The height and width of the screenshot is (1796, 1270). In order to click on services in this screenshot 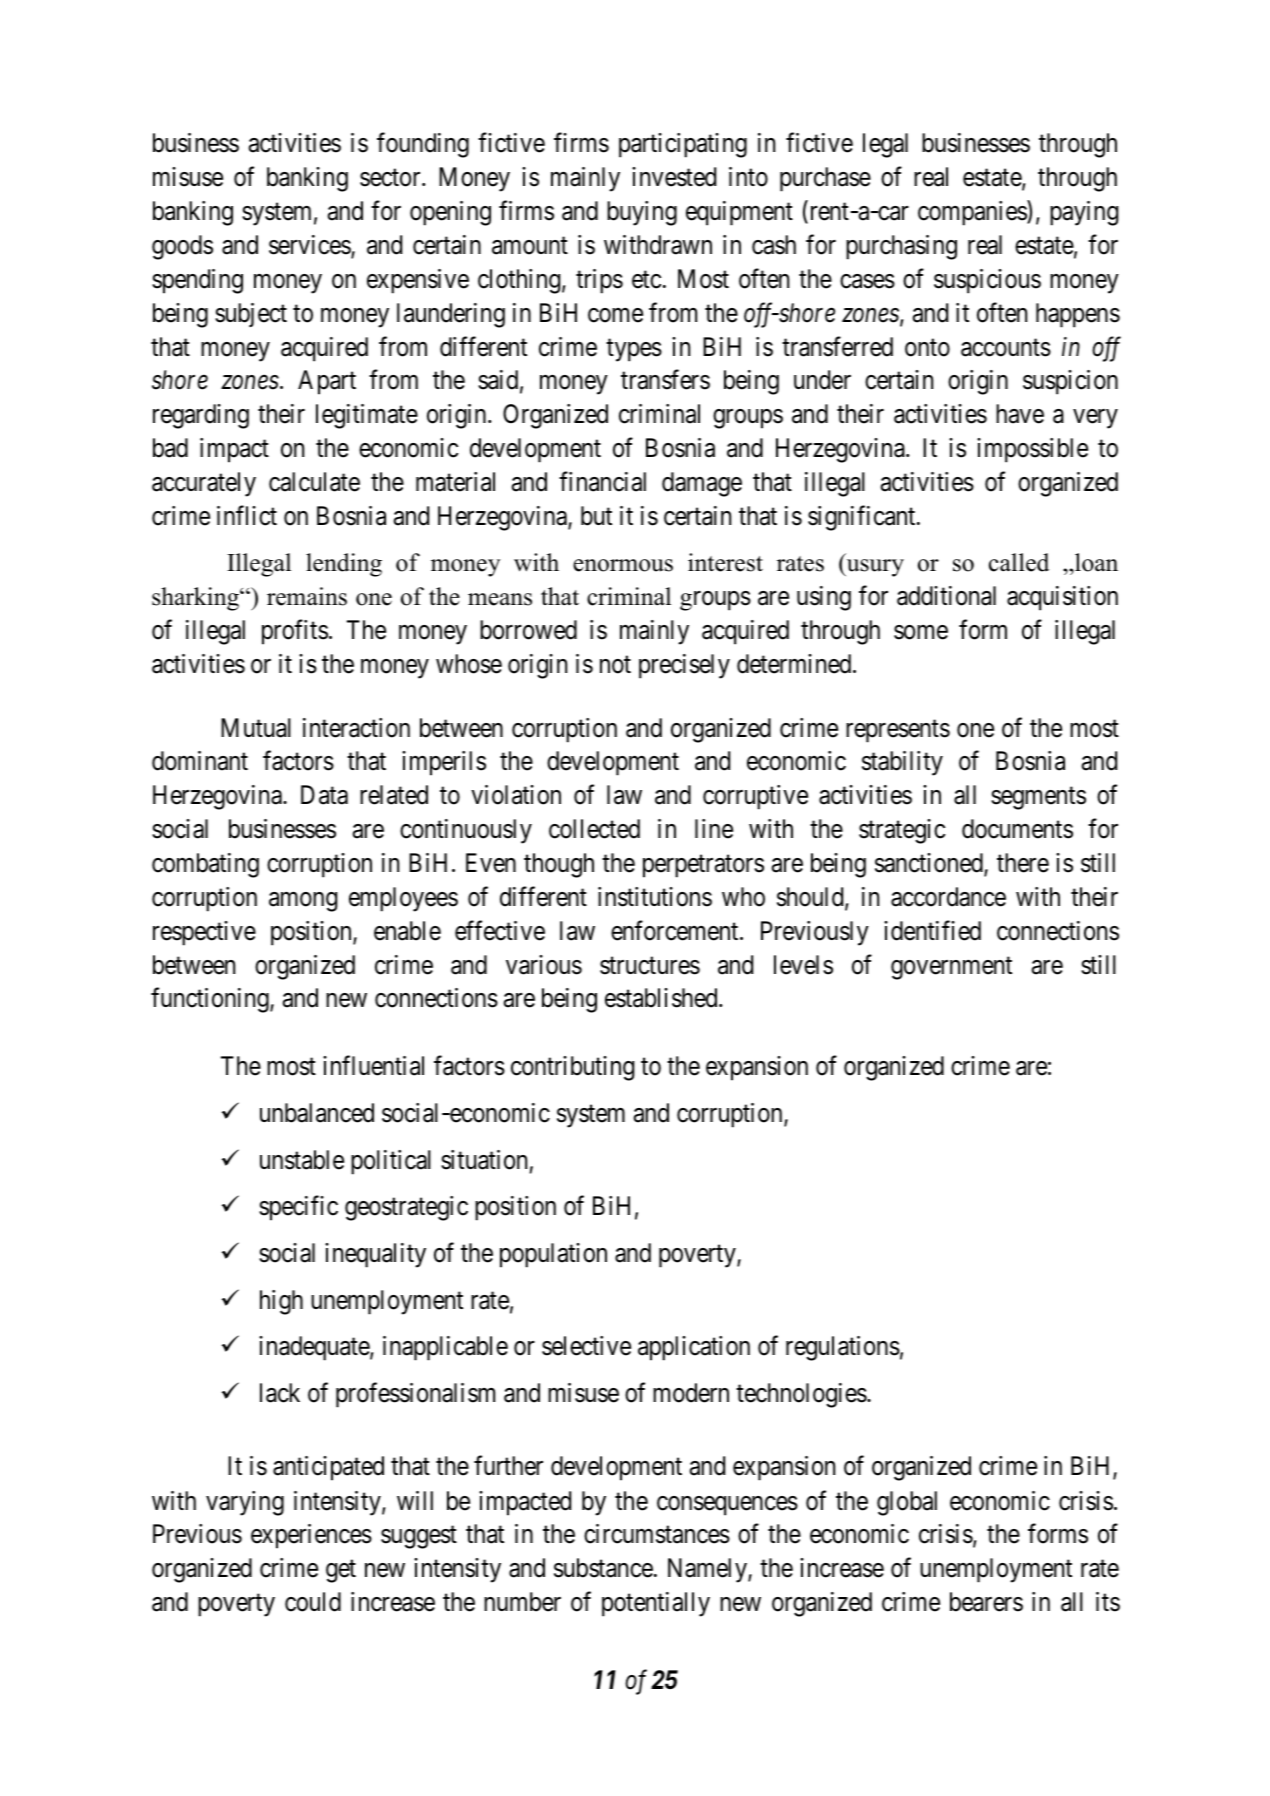, I will do `click(310, 246)`.
